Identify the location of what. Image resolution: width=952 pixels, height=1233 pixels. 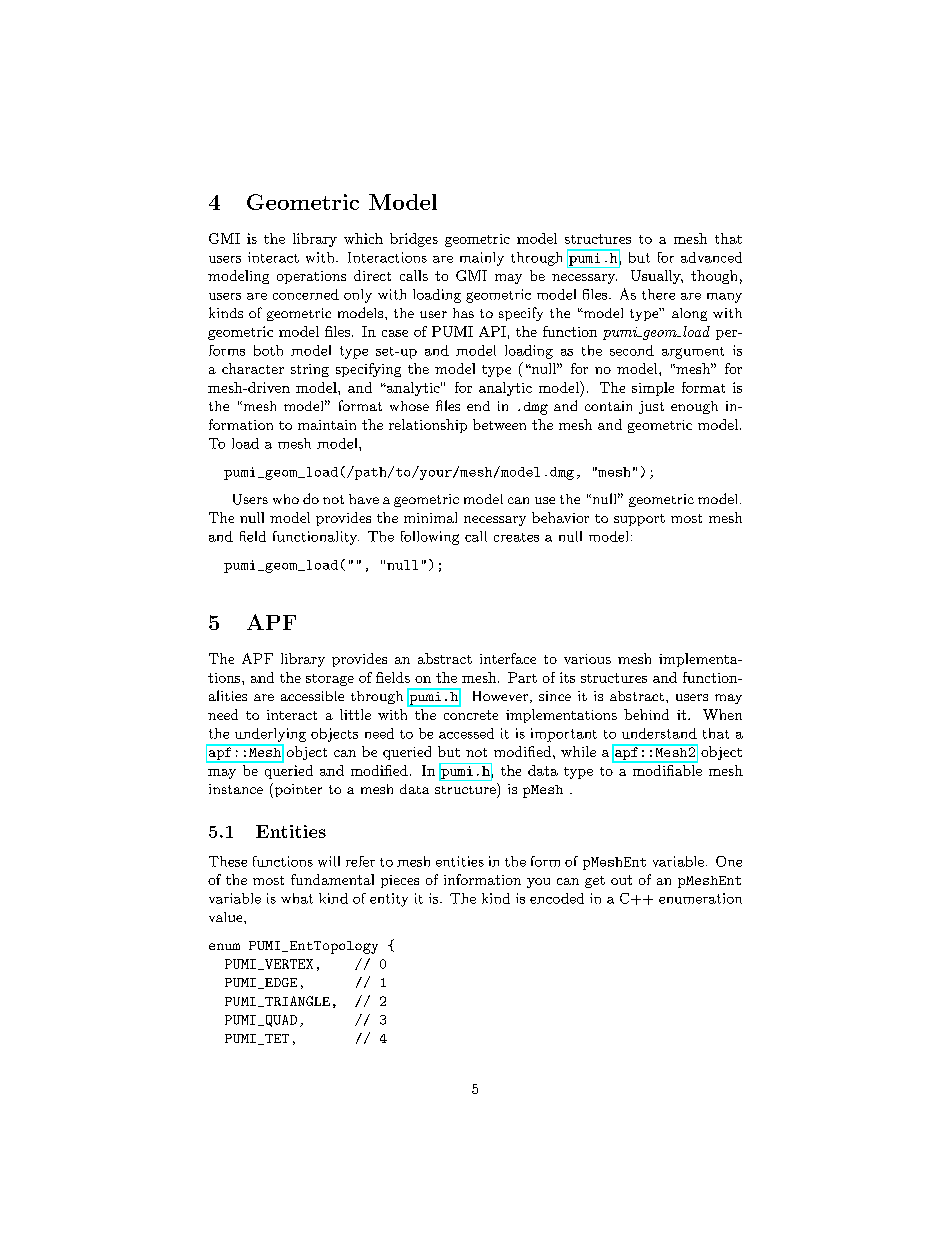
(297, 898).
